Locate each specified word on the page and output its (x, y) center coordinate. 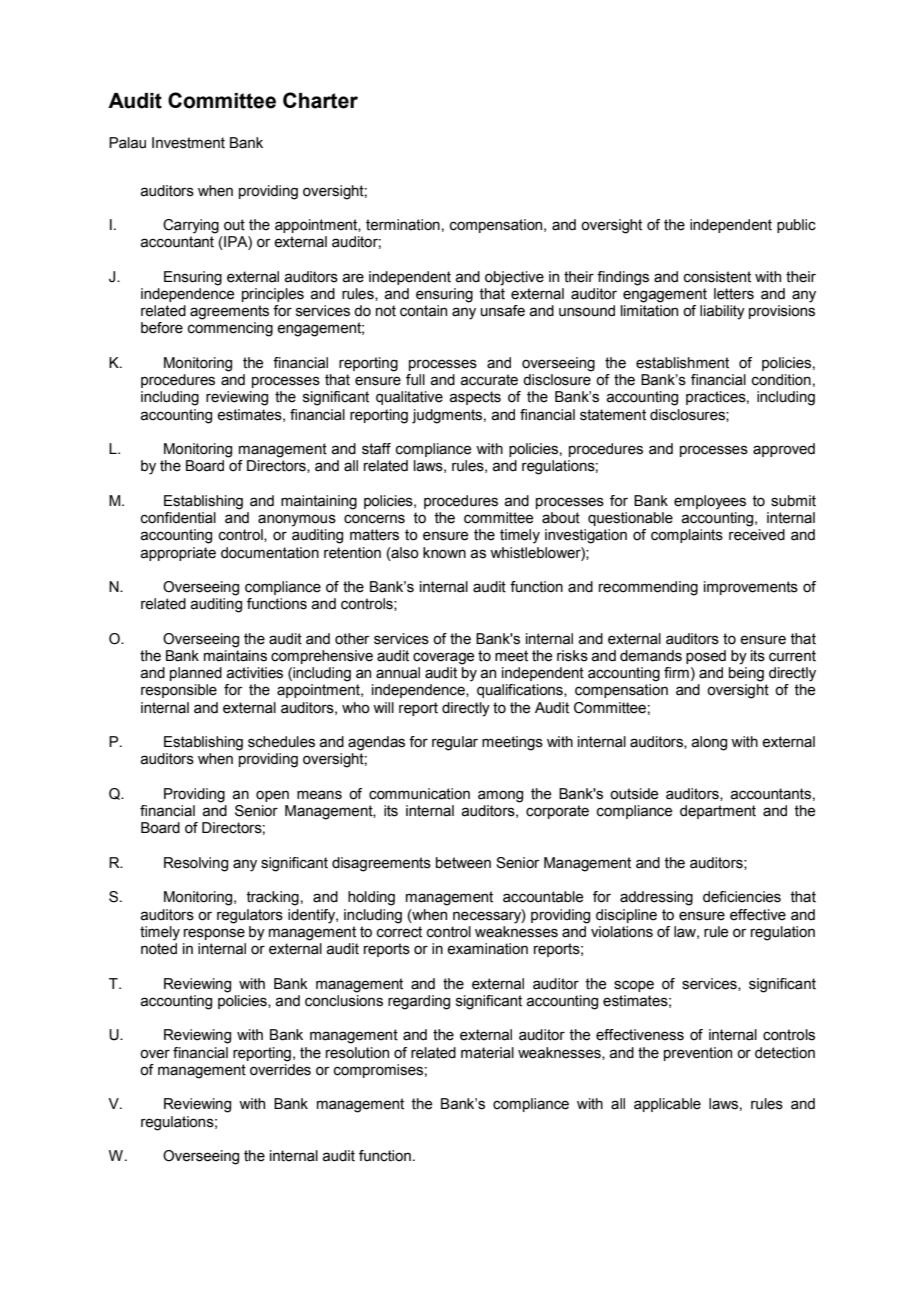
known (444, 553)
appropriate (178, 554)
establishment (682, 363)
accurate (489, 380)
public (796, 226)
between (463, 863)
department (718, 812)
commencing (230, 329)
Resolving (196, 864)
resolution (357, 1053)
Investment (188, 143)
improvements (751, 588)
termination (403, 225)
